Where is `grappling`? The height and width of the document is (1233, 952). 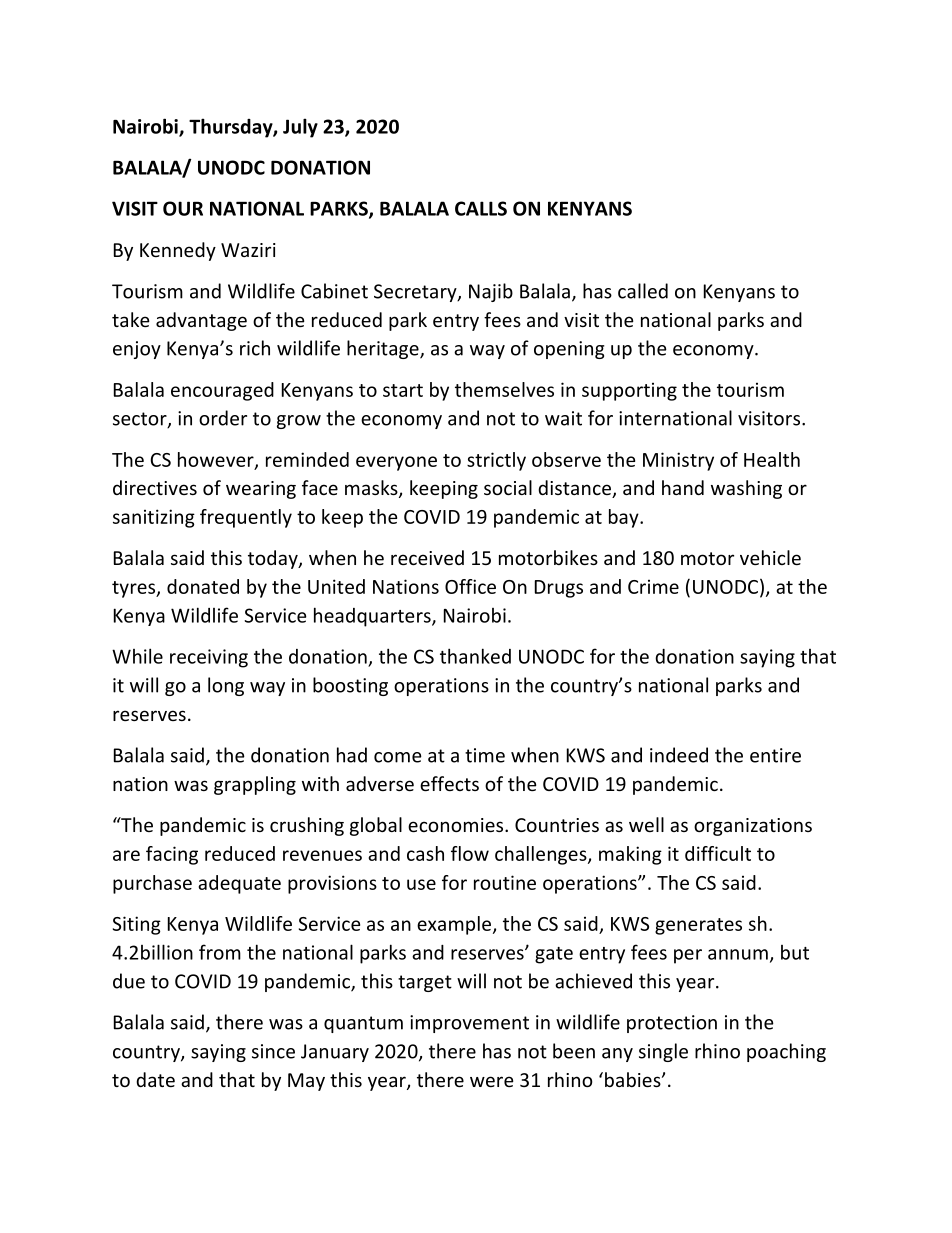
grappling is located at coordinates (255, 785).
